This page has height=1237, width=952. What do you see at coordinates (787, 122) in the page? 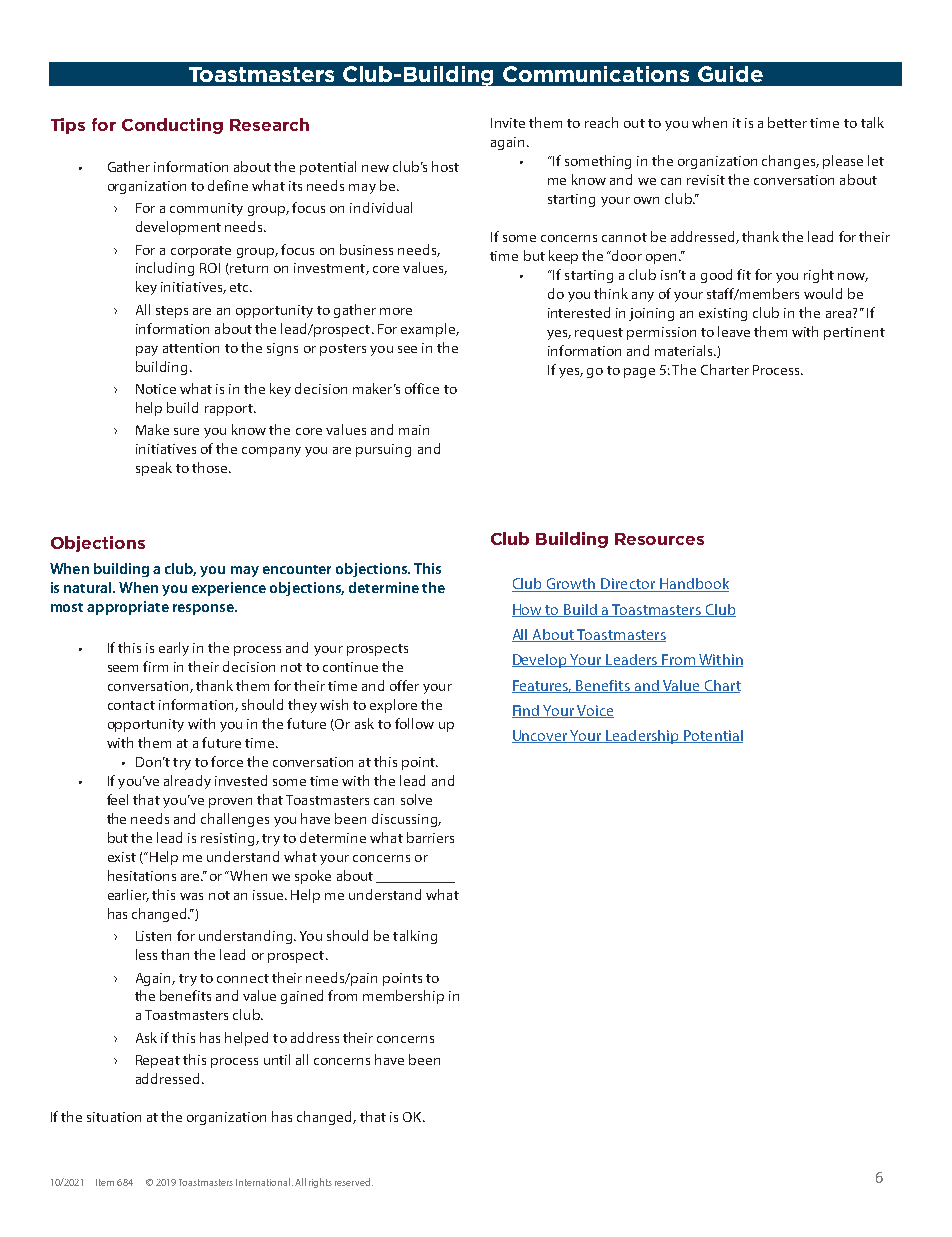
I see `better` at bounding box center [787, 122].
